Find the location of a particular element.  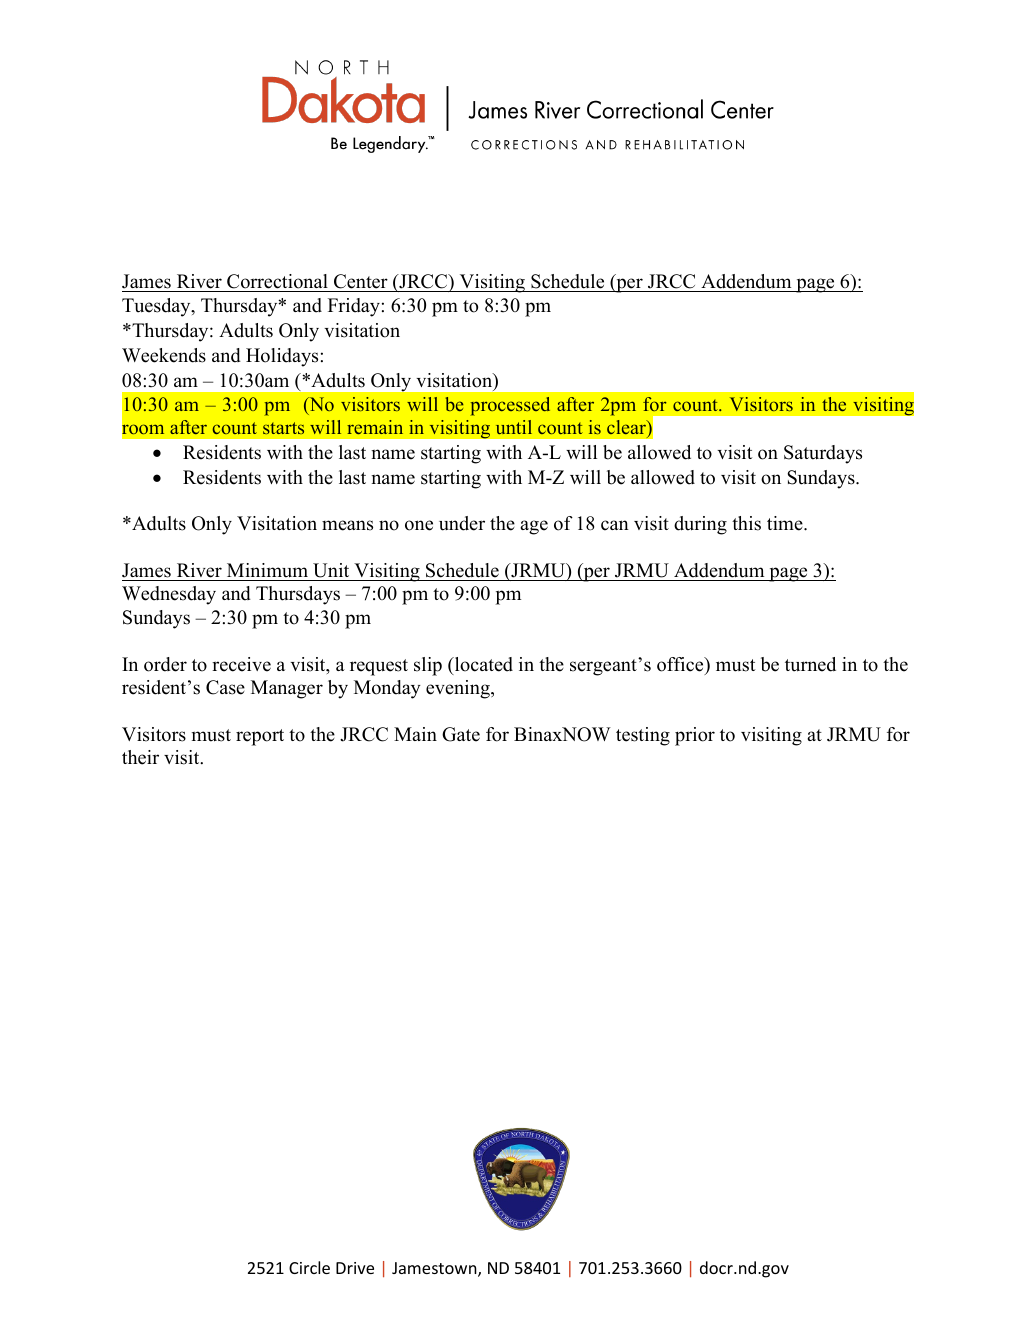

prior is located at coordinates (695, 736).
